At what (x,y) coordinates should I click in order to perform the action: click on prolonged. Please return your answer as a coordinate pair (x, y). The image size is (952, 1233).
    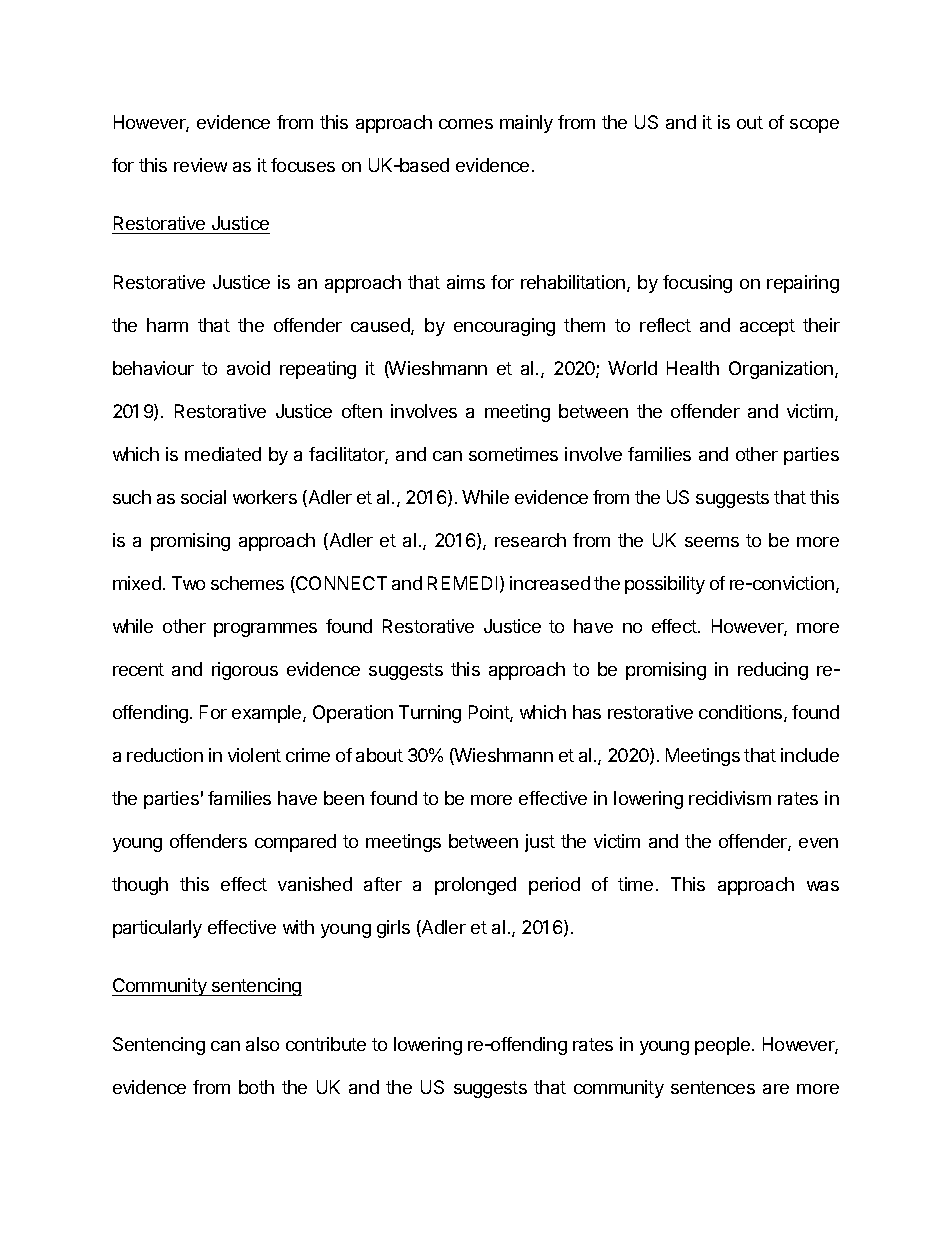
    Looking at the image, I should click on (475, 886).
